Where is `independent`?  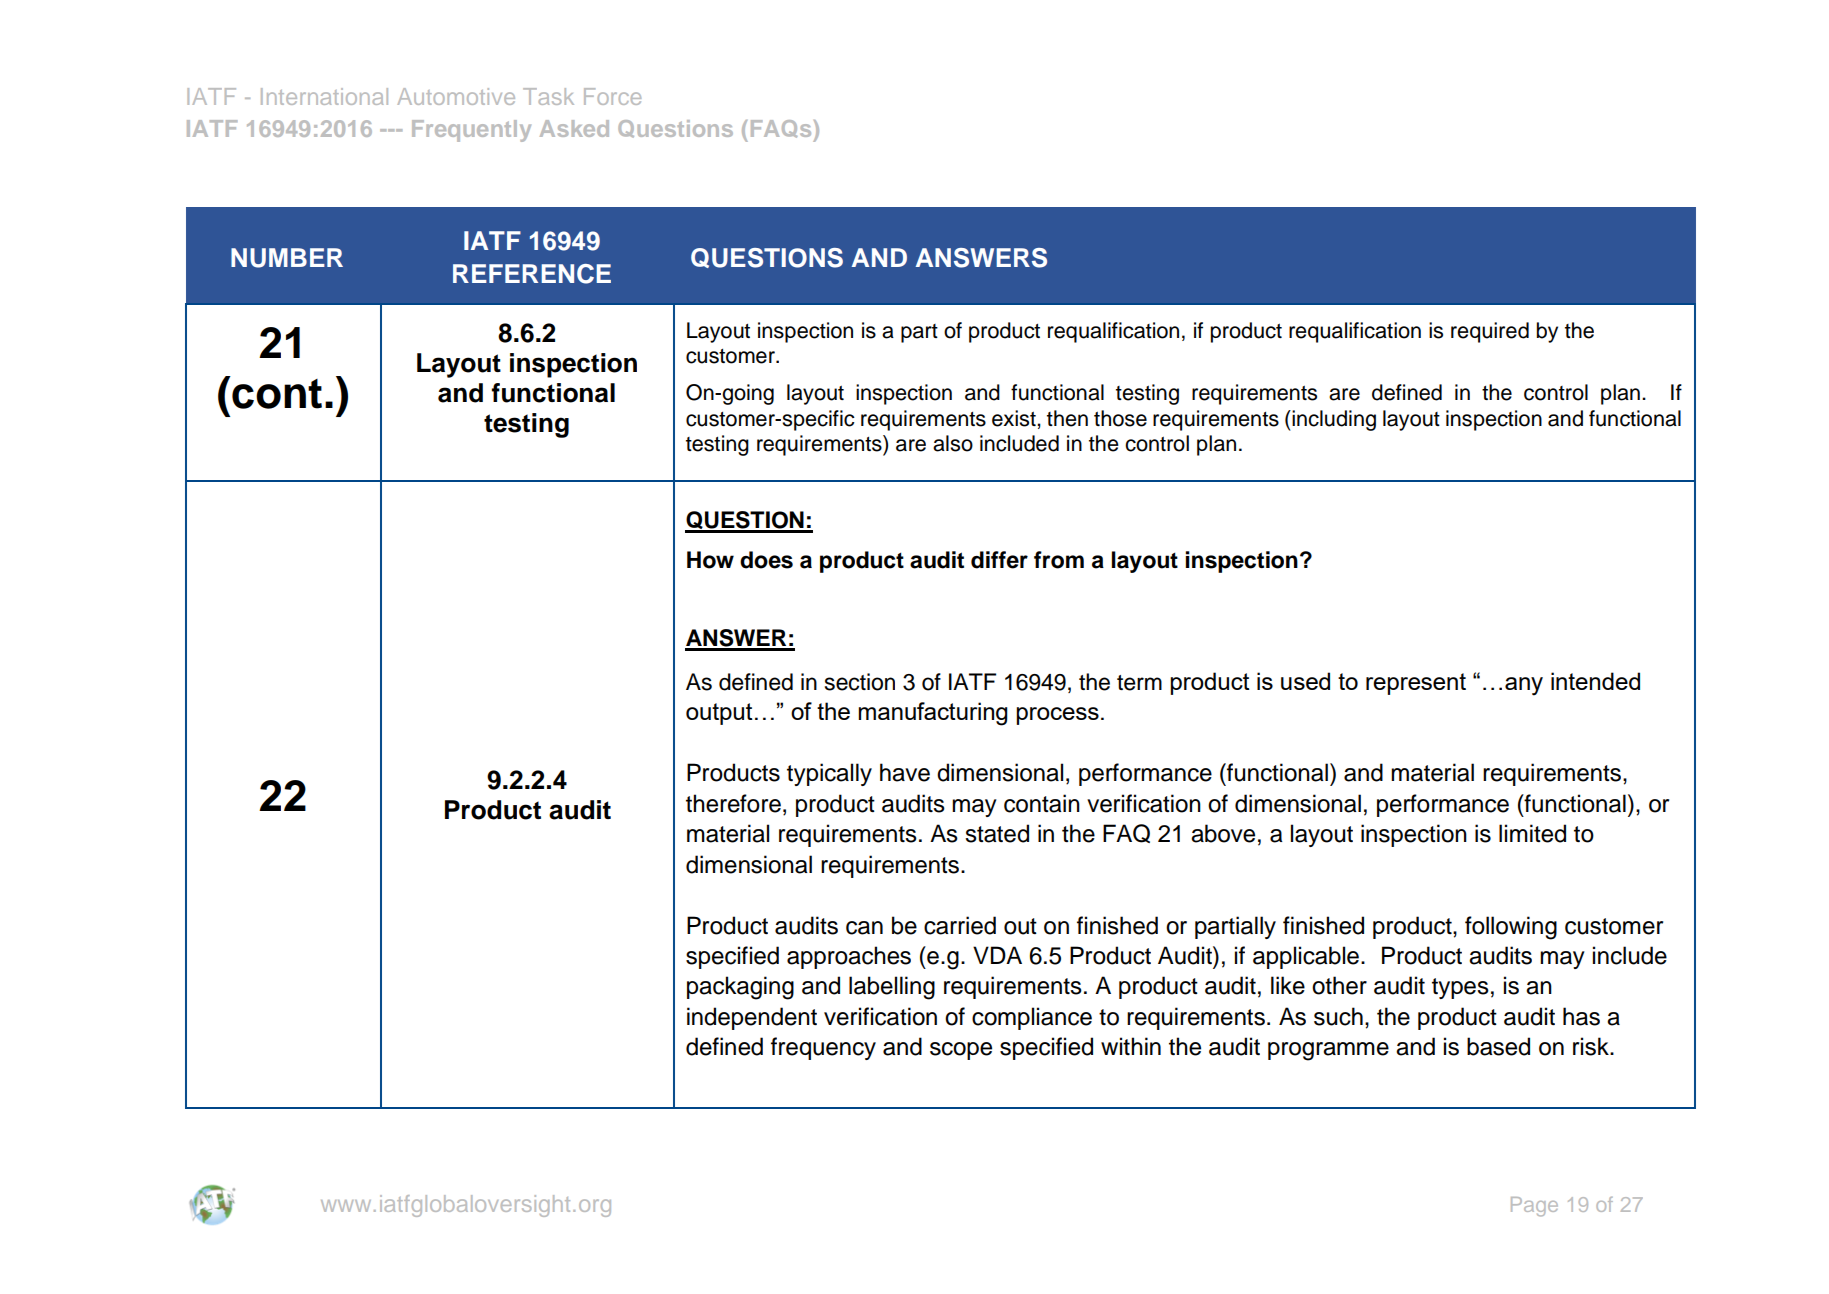
independent is located at coordinates (752, 1018).
